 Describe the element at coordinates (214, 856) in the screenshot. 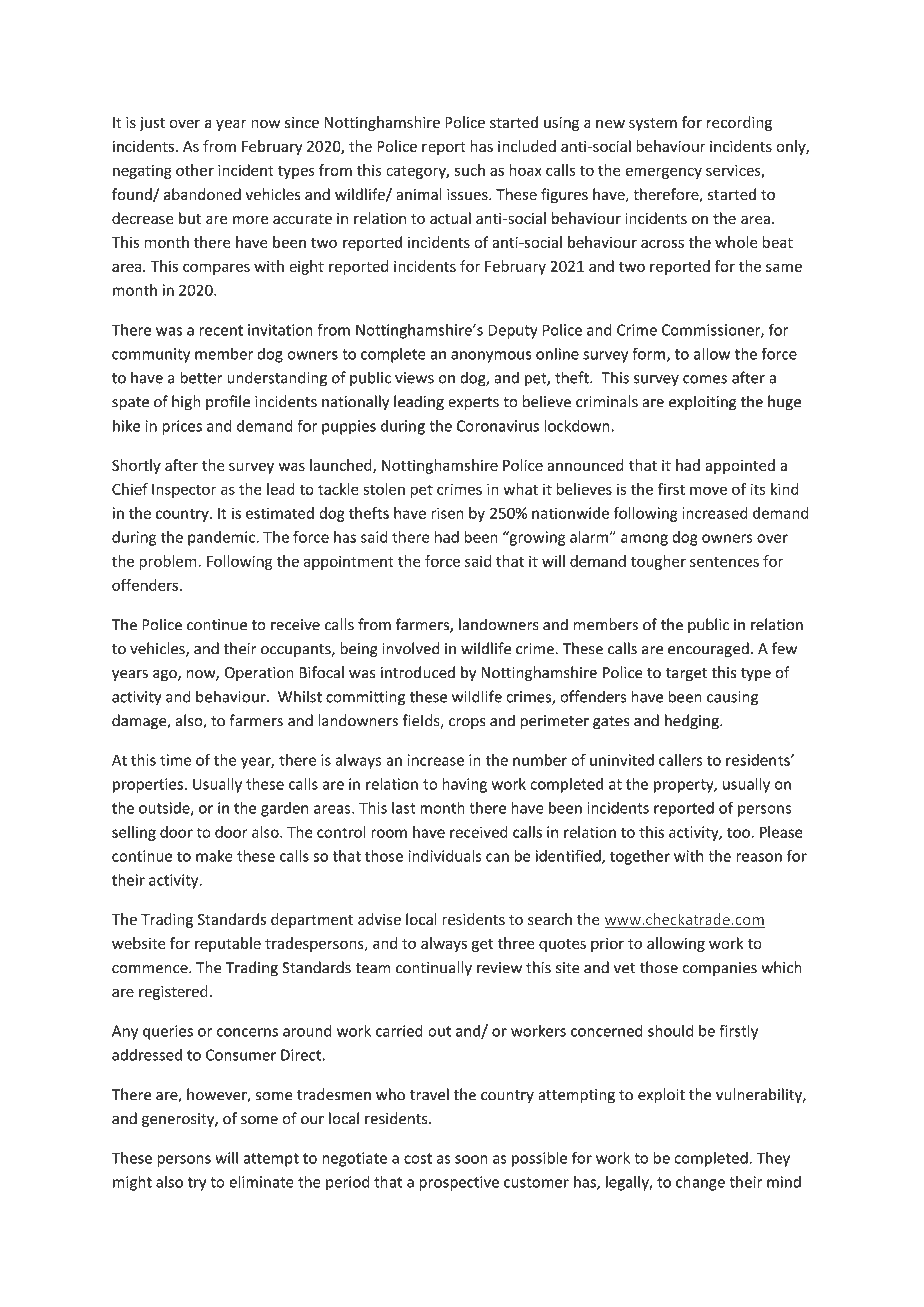

I see `make` at that location.
